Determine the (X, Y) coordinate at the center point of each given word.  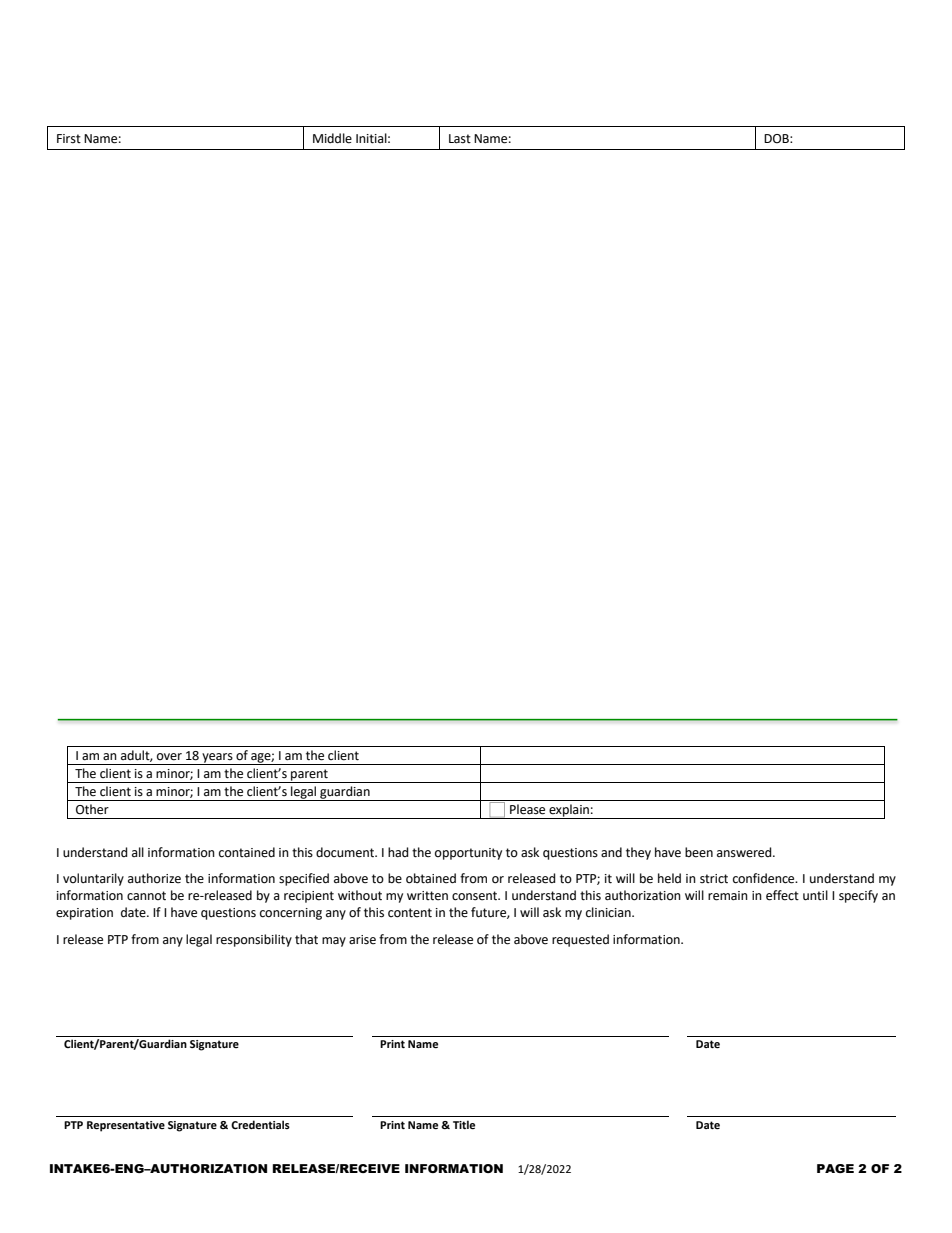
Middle (332, 138)
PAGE (835, 1168)
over (169, 757)
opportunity (468, 854)
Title (464, 1124)
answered (745, 852)
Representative (126, 1126)
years (217, 759)
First (69, 139)
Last (460, 139)
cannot (146, 896)
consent (475, 896)
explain (569, 811)
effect (782, 895)
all (138, 852)
